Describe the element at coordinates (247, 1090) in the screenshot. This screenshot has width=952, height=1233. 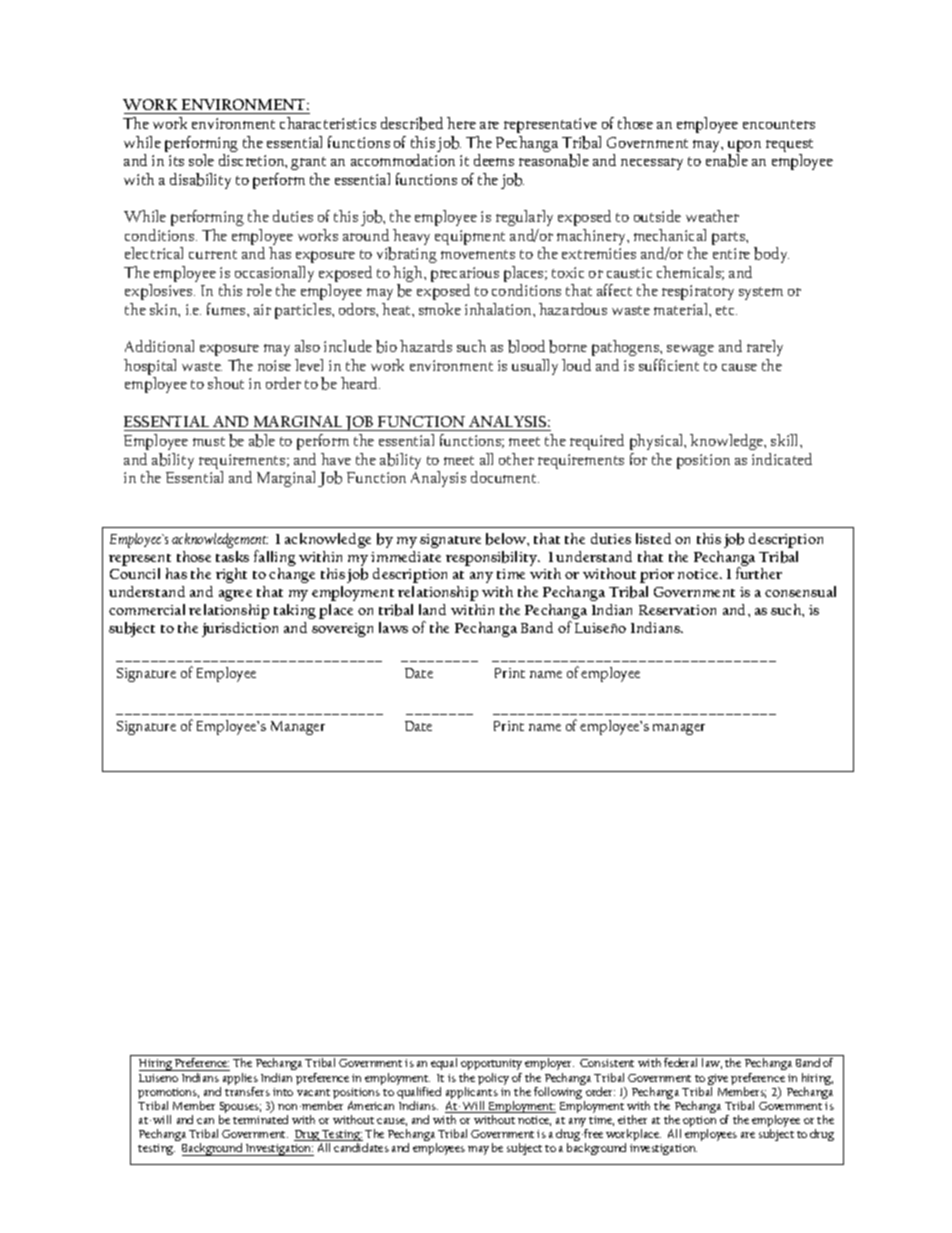
I see `transfers` at that location.
